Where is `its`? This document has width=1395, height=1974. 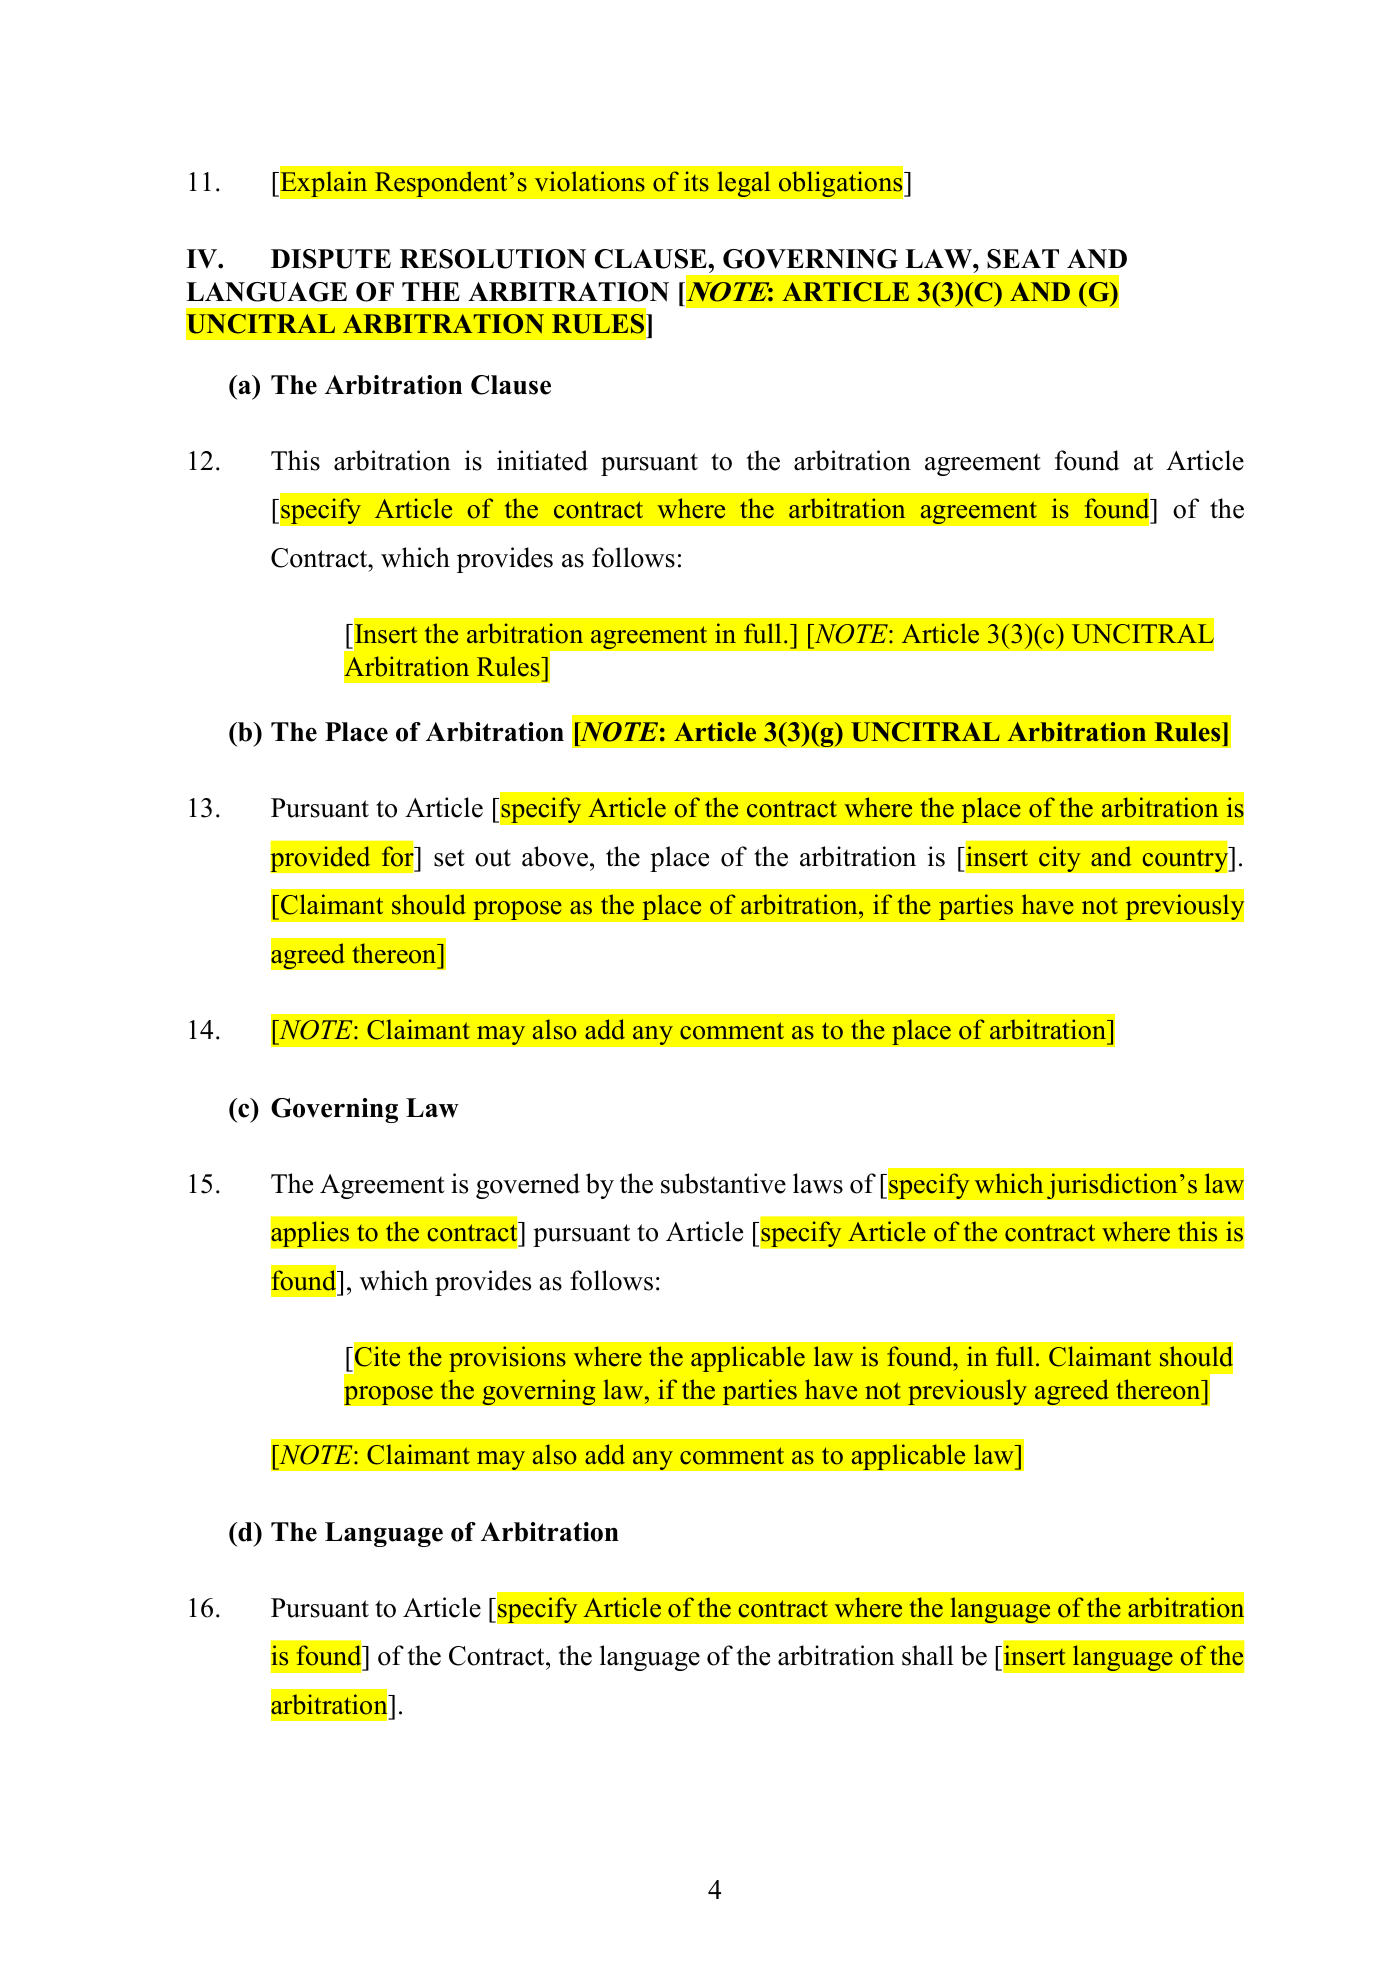 its is located at coordinates (696, 181).
